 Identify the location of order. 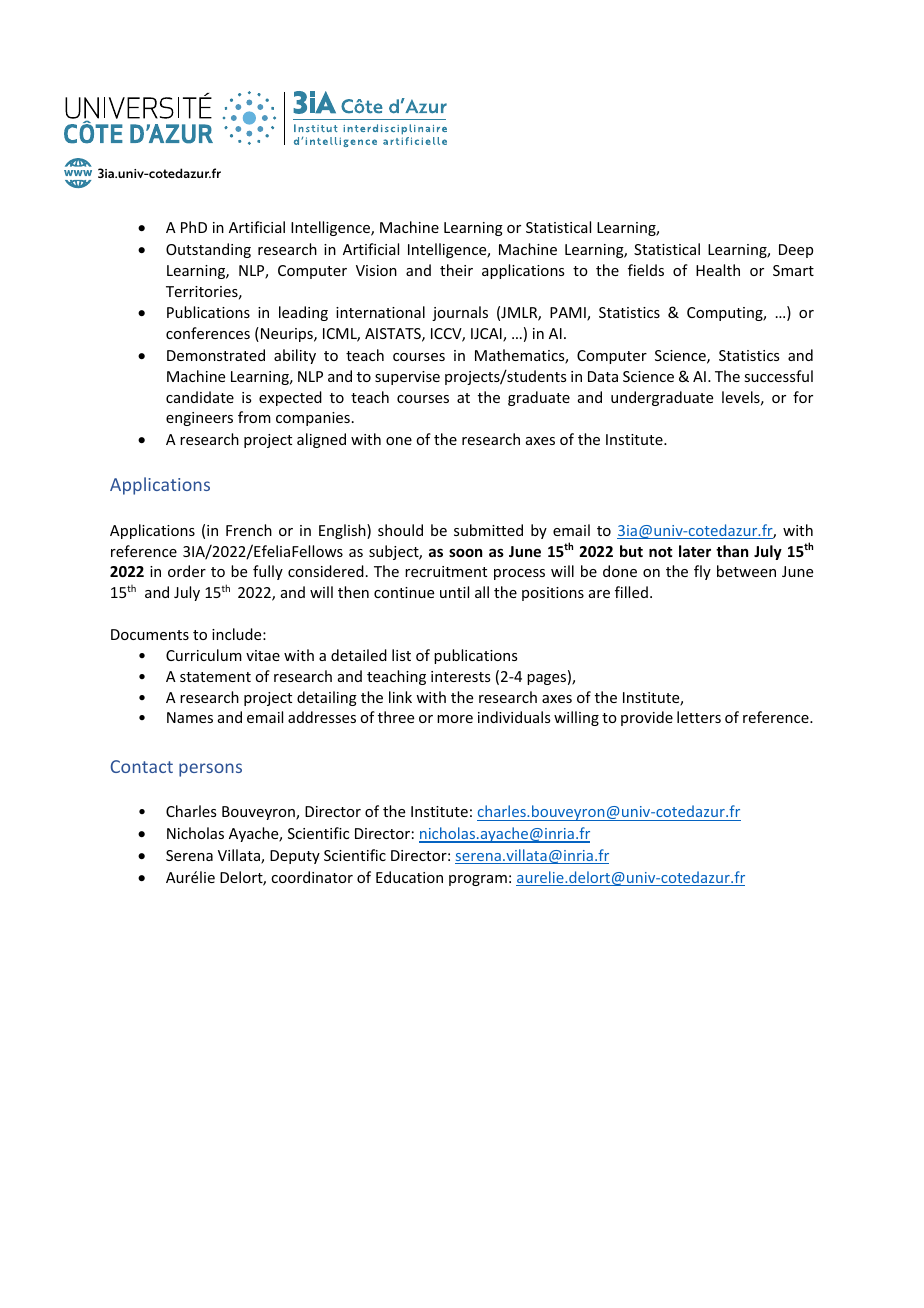
(187, 571).
